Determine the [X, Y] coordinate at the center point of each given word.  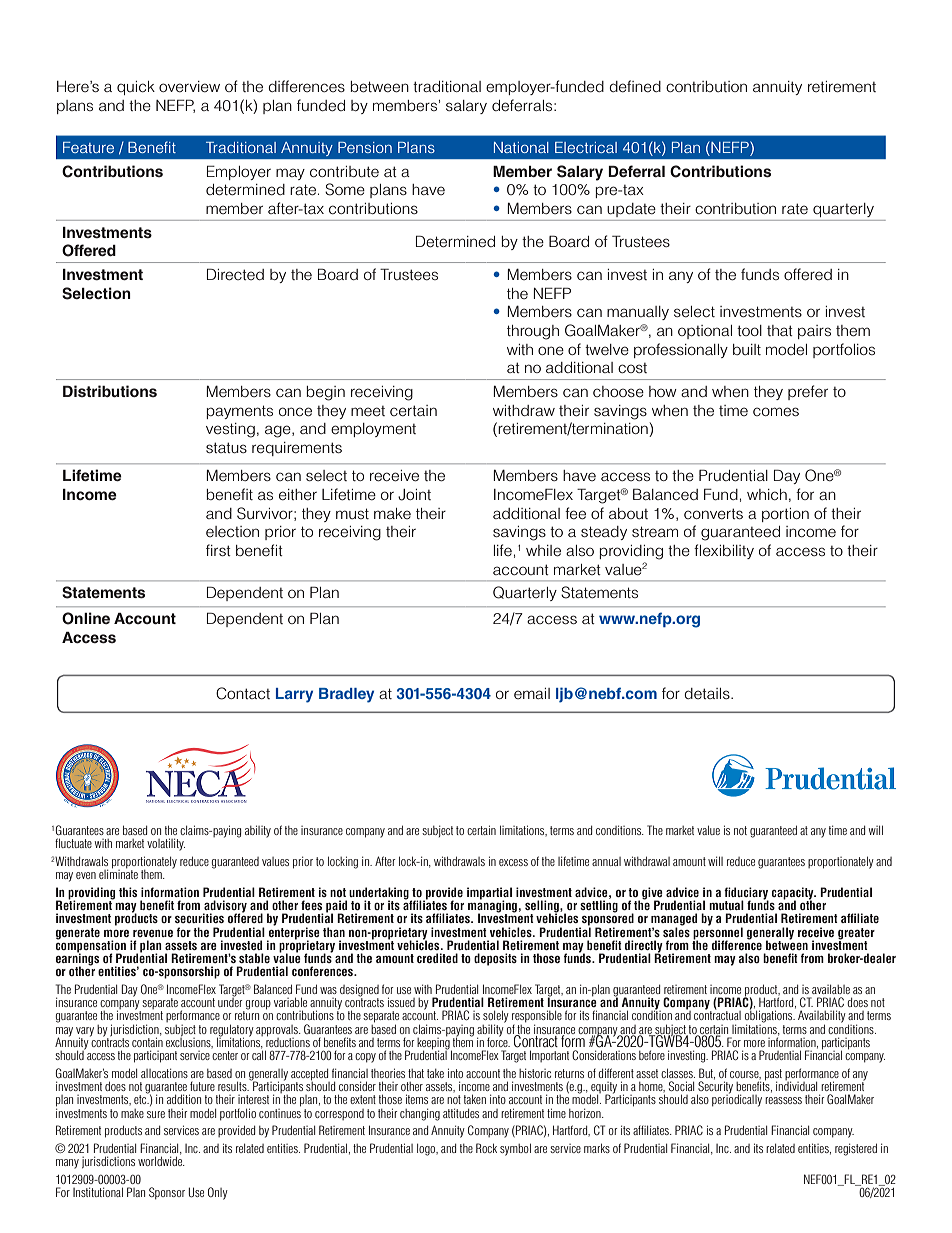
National [521, 147]
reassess [783, 1100]
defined [635, 86]
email [532, 693]
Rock [486, 1148]
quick [136, 88]
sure [156, 1114]
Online [86, 618]
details [708, 693]
